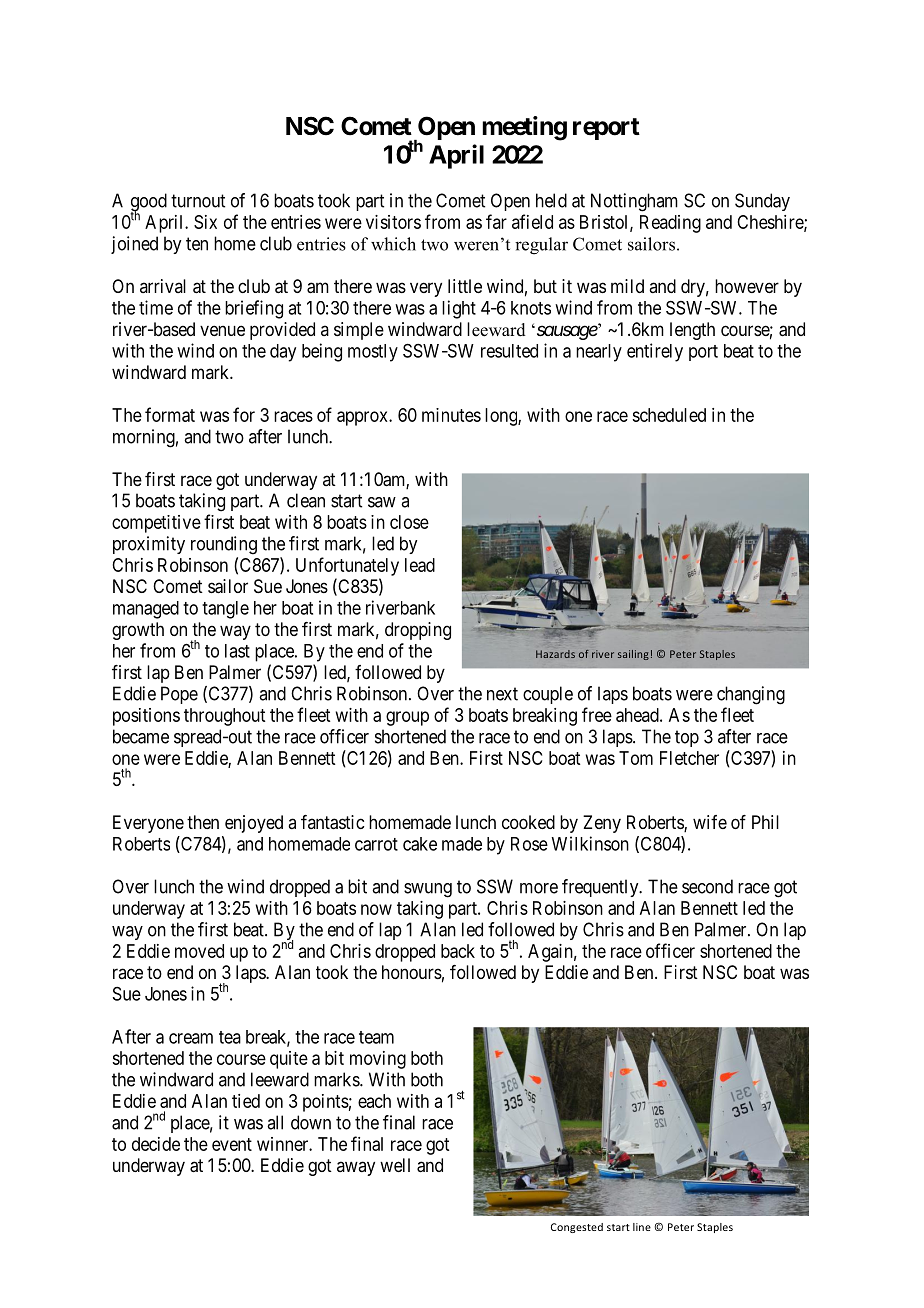 The height and width of the screenshot is (1308, 924). Describe the element at coordinates (395, 1165) in the screenshot. I see `well` at that location.
